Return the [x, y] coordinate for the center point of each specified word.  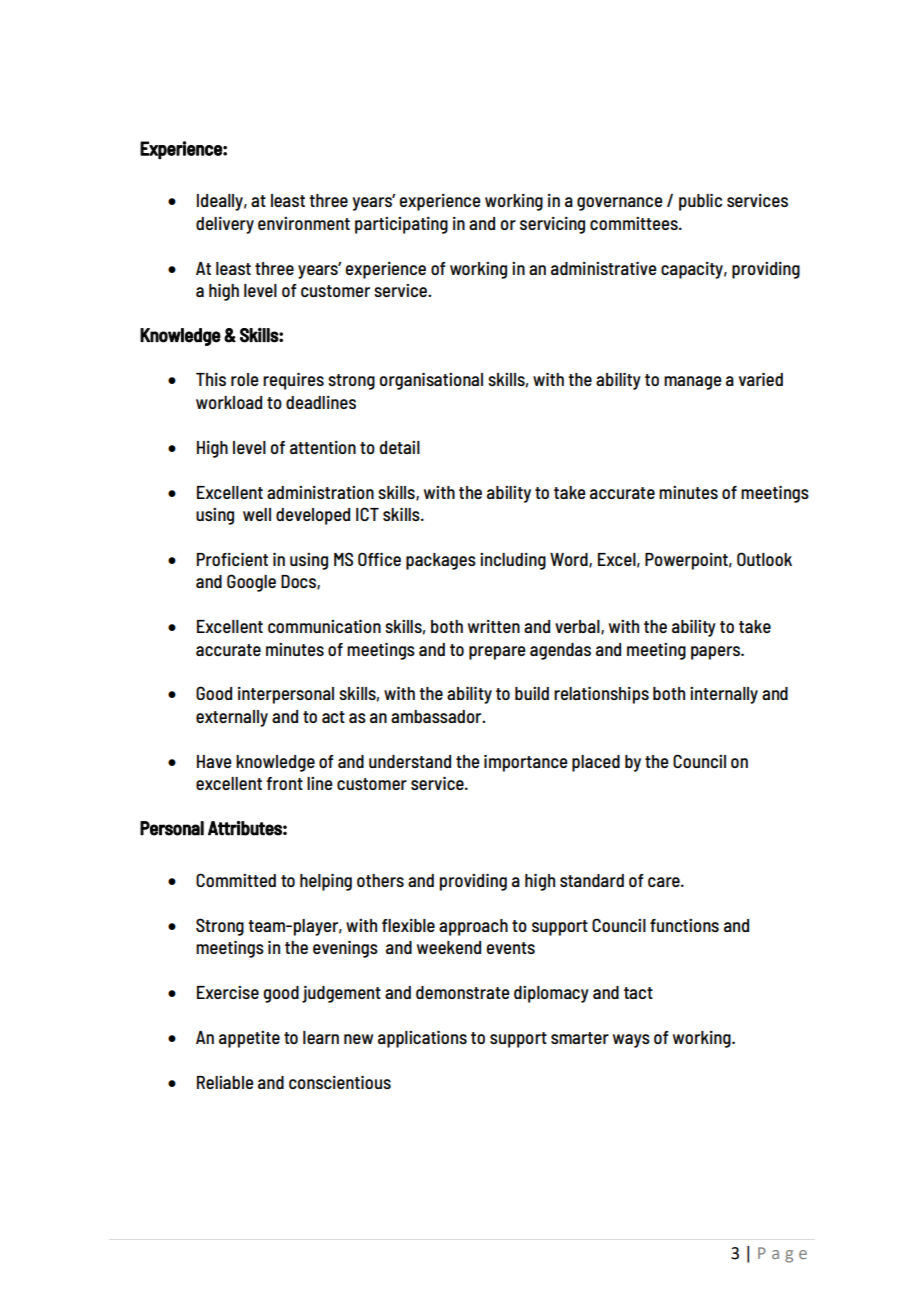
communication [324, 626]
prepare [497, 653]
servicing [552, 225]
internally [724, 695]
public [700, 202]
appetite [249, 1039]
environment [304, 223]
